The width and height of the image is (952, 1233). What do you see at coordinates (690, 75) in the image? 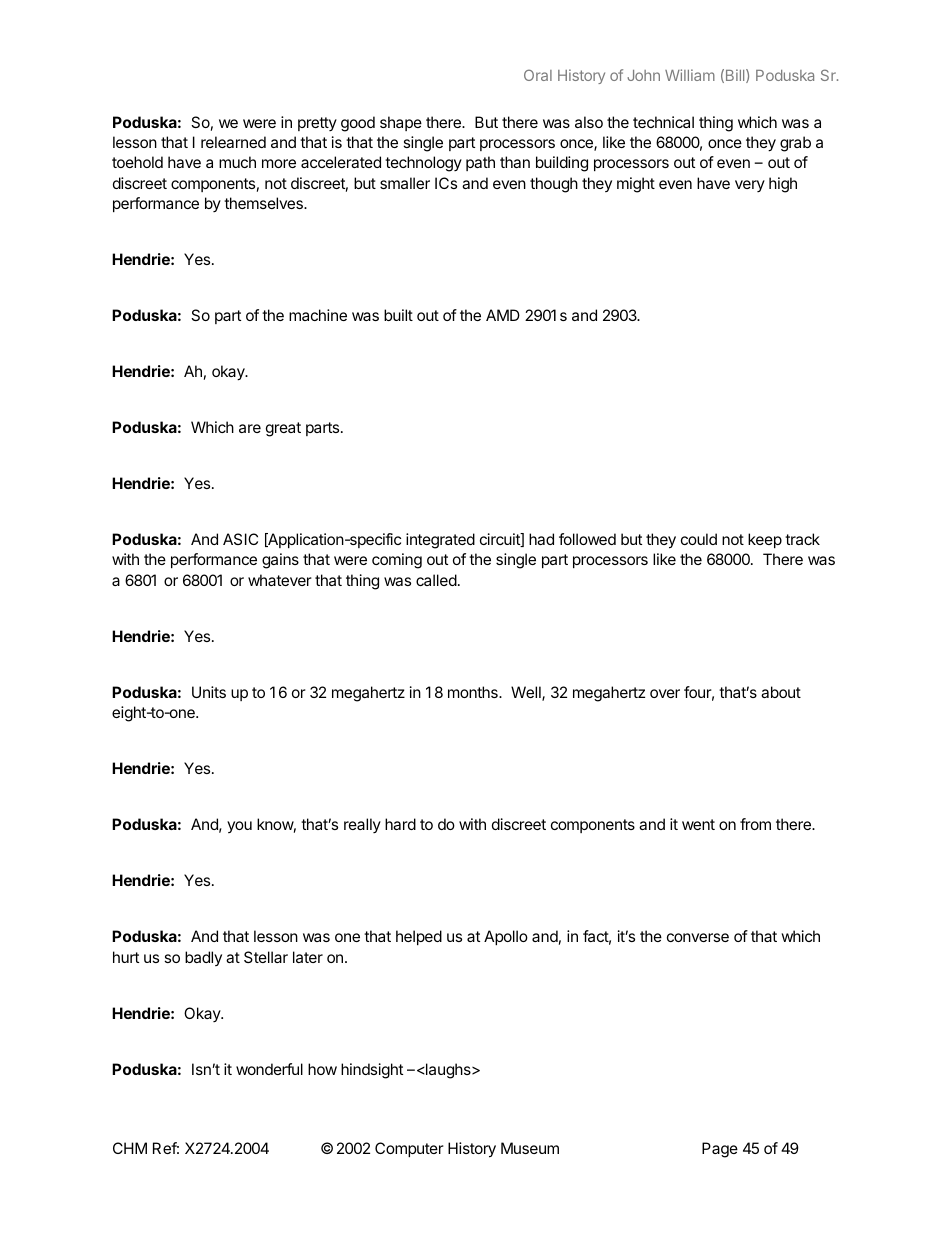
I see `William` at bounding box center [690, 75].
